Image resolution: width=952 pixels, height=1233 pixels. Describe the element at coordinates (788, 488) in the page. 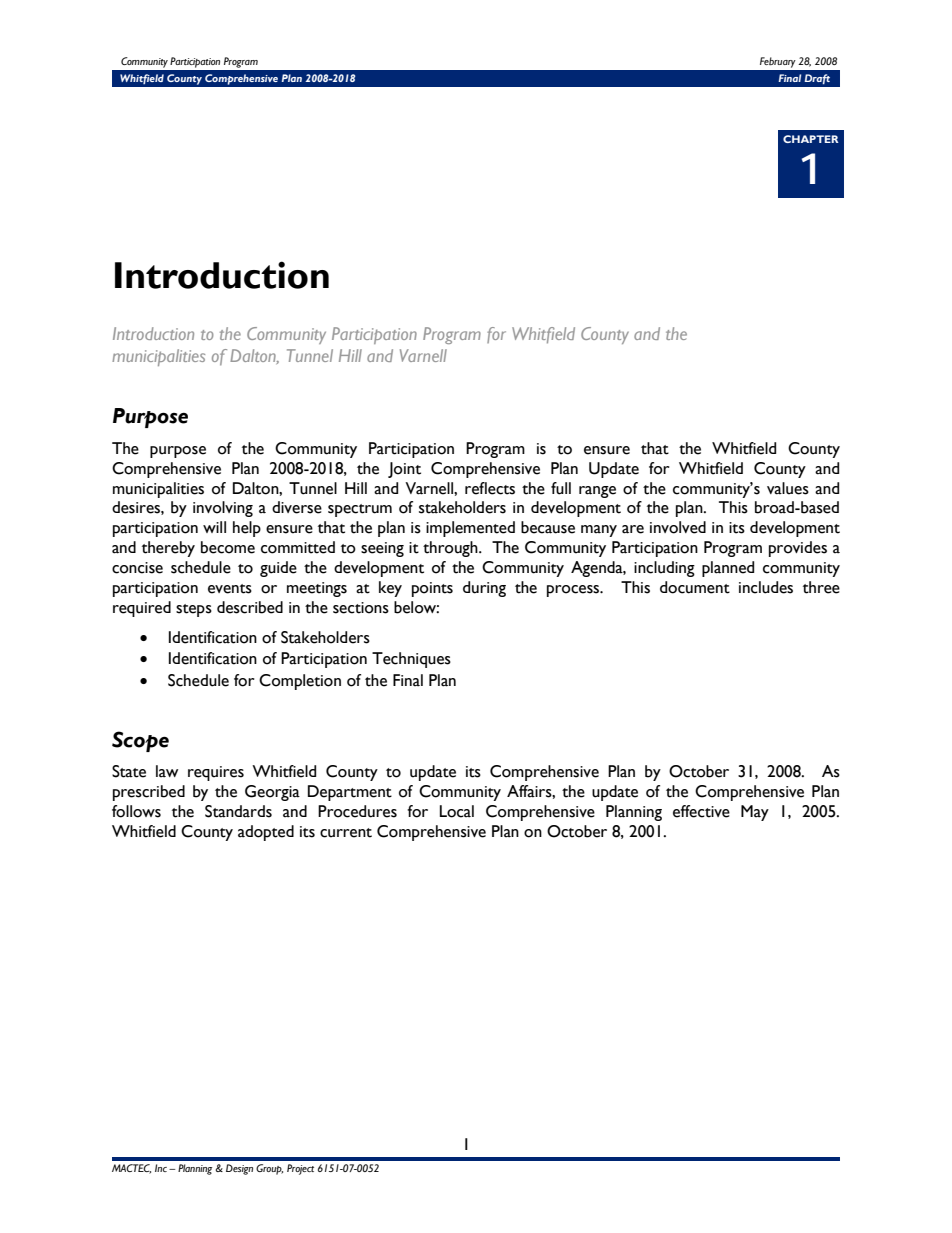

I see `values` at that location.
